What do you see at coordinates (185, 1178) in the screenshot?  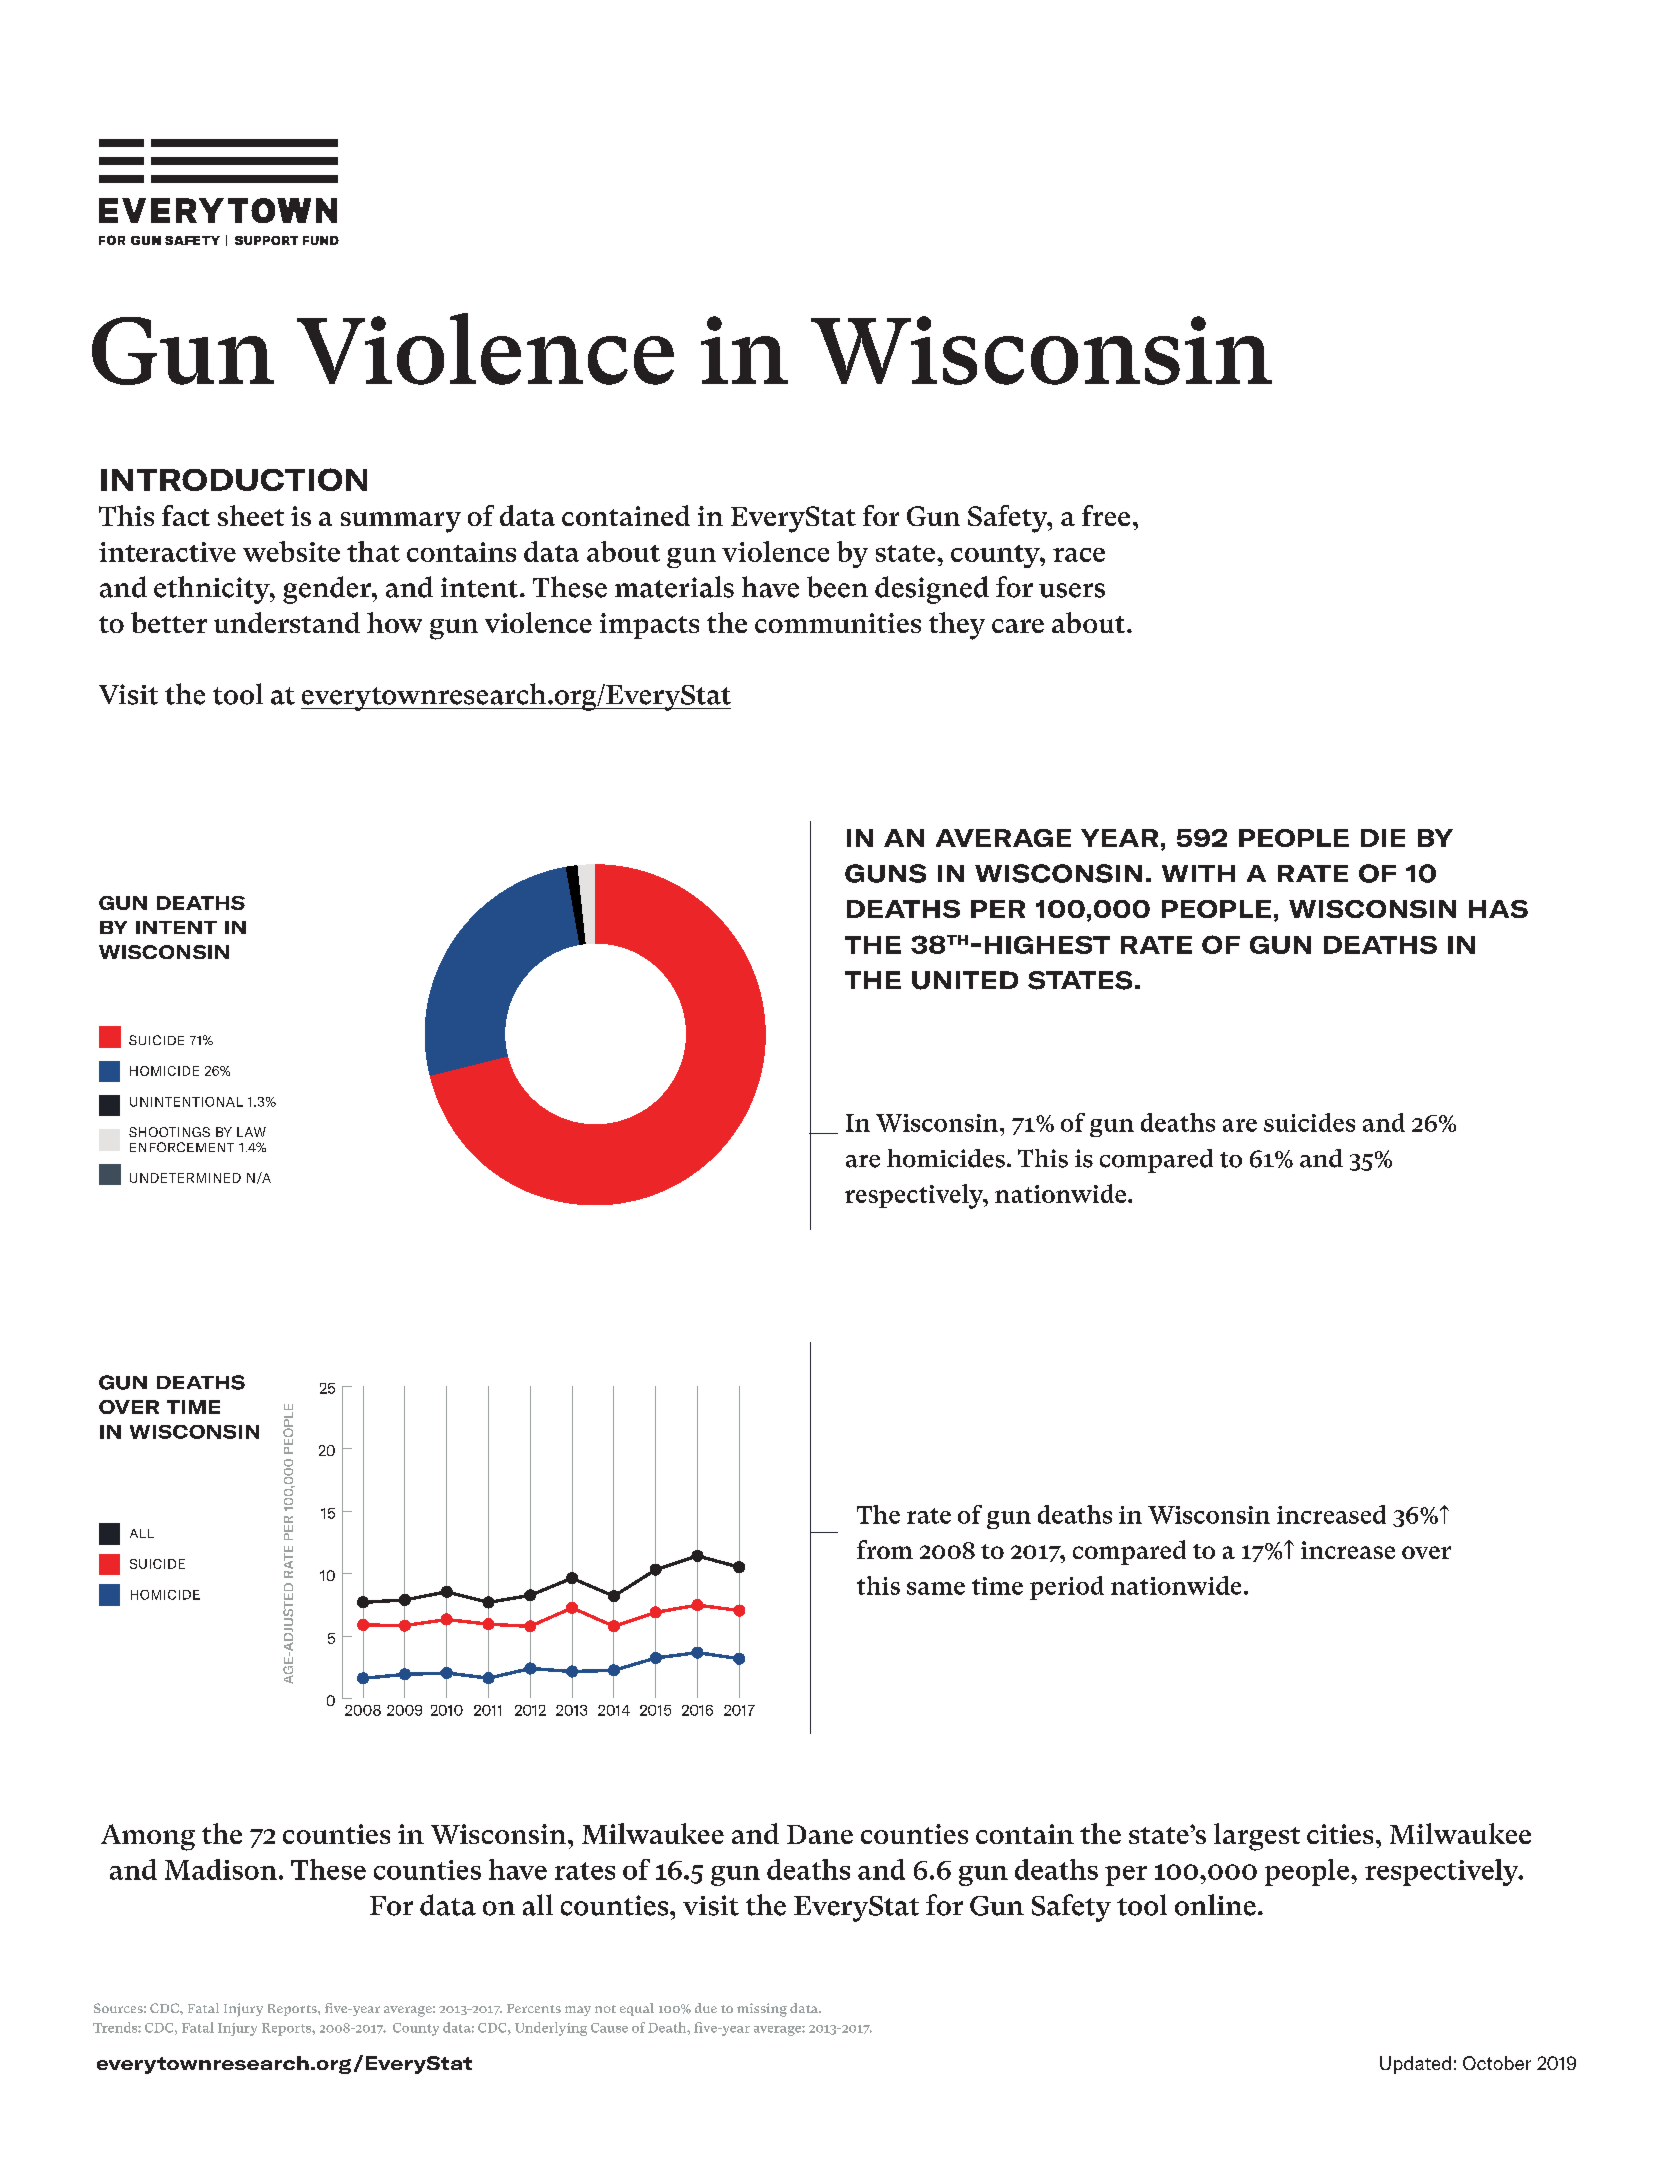 I see `UNDETERMINED` at bounding box center [185, 1178].
